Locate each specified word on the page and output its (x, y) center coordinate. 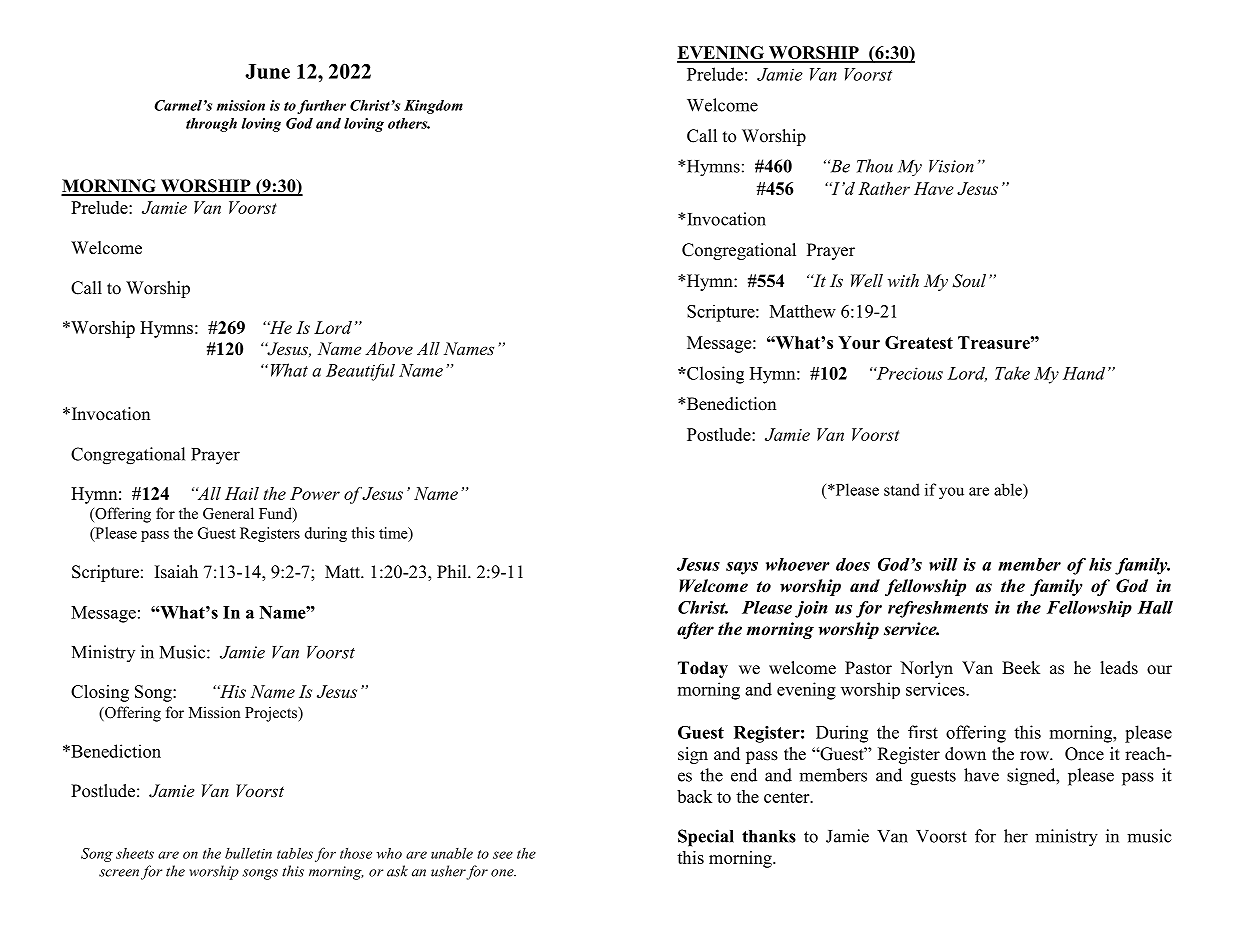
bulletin (248, 853)
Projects (272, 714)
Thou (875, 166)
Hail (242, 493)
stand (902, 489)
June (267, 71)
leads (1119, 668)
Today (703, 669)
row (1035, 756)
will (943, 564)
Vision (951, 166)
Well (867, 280)
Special (706, 838)
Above (389, 348)
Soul (969, 281)
